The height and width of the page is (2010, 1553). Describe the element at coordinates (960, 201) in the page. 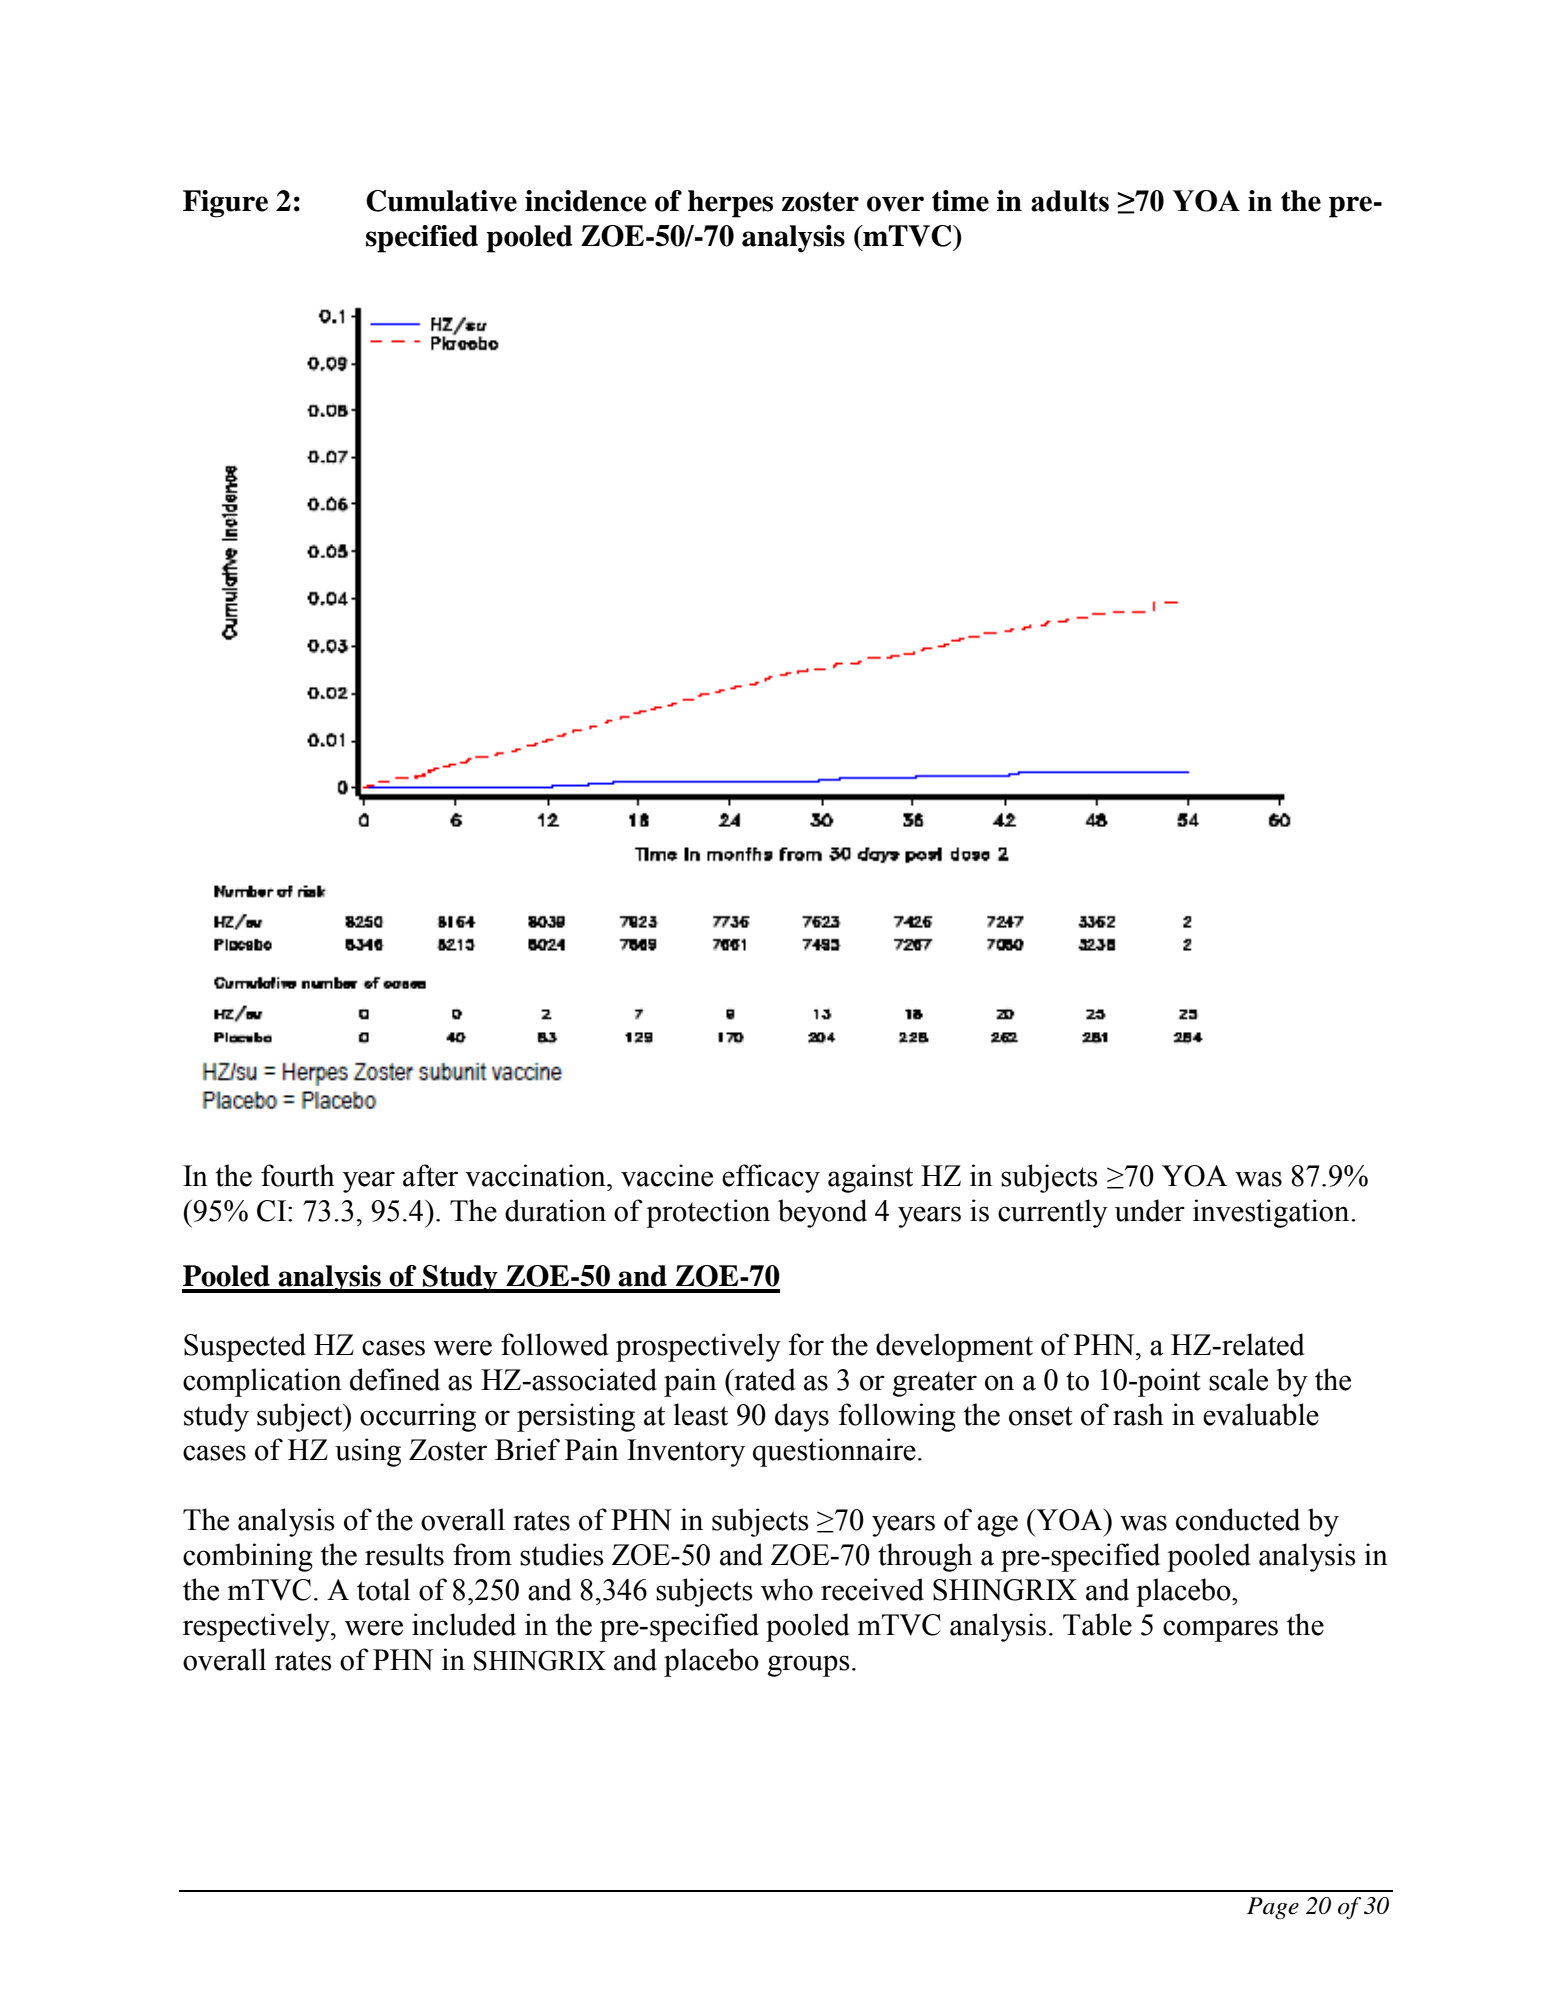

I see `time` at that location.
